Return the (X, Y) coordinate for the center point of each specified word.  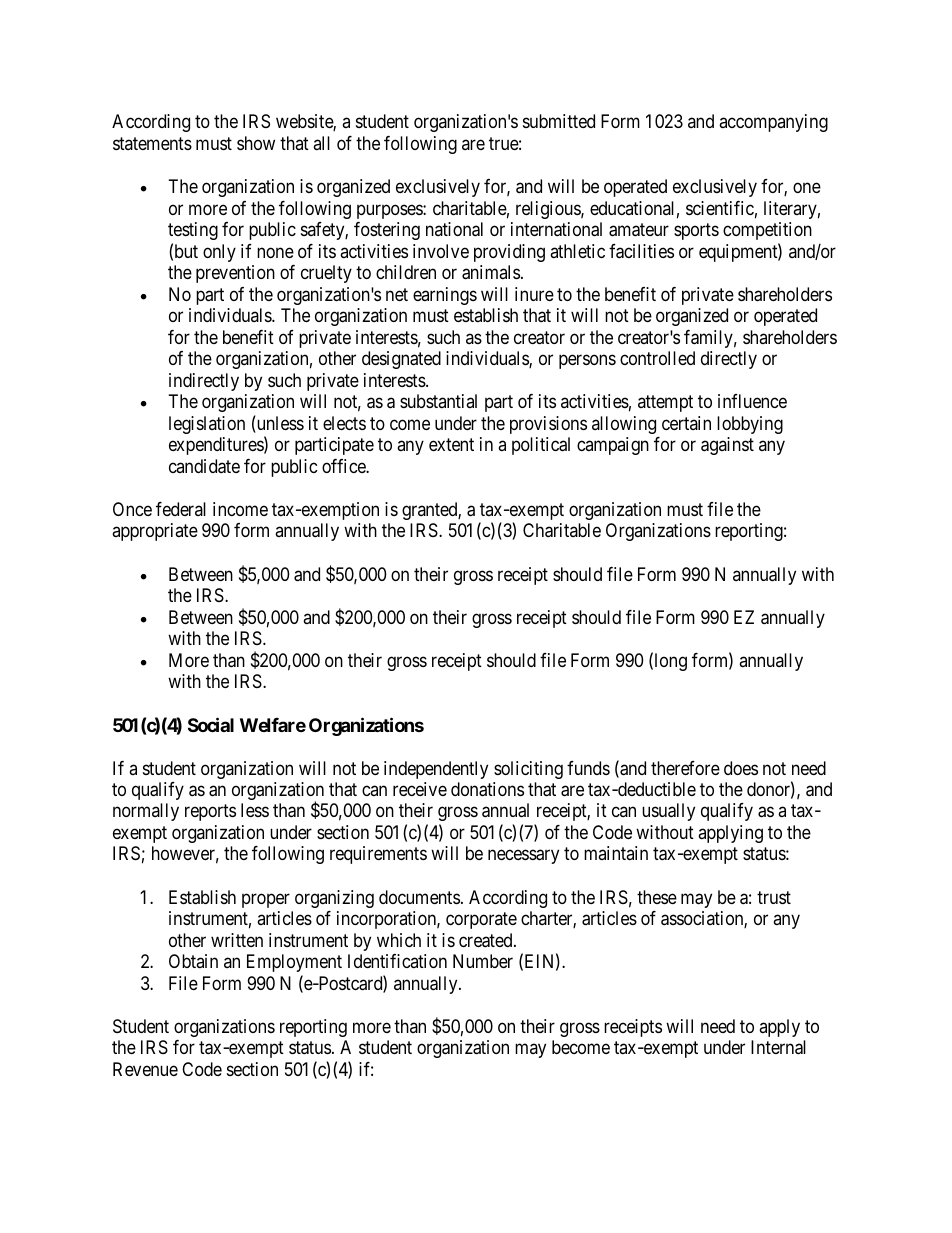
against (727, 446)
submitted (559, 121)
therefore (685, 768)
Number (483, 961)
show (256, 143)
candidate (204, 466)
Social (211, 724)
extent (451, 444)
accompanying (773, 123)
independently (436, 770)
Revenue (145, 1069)
